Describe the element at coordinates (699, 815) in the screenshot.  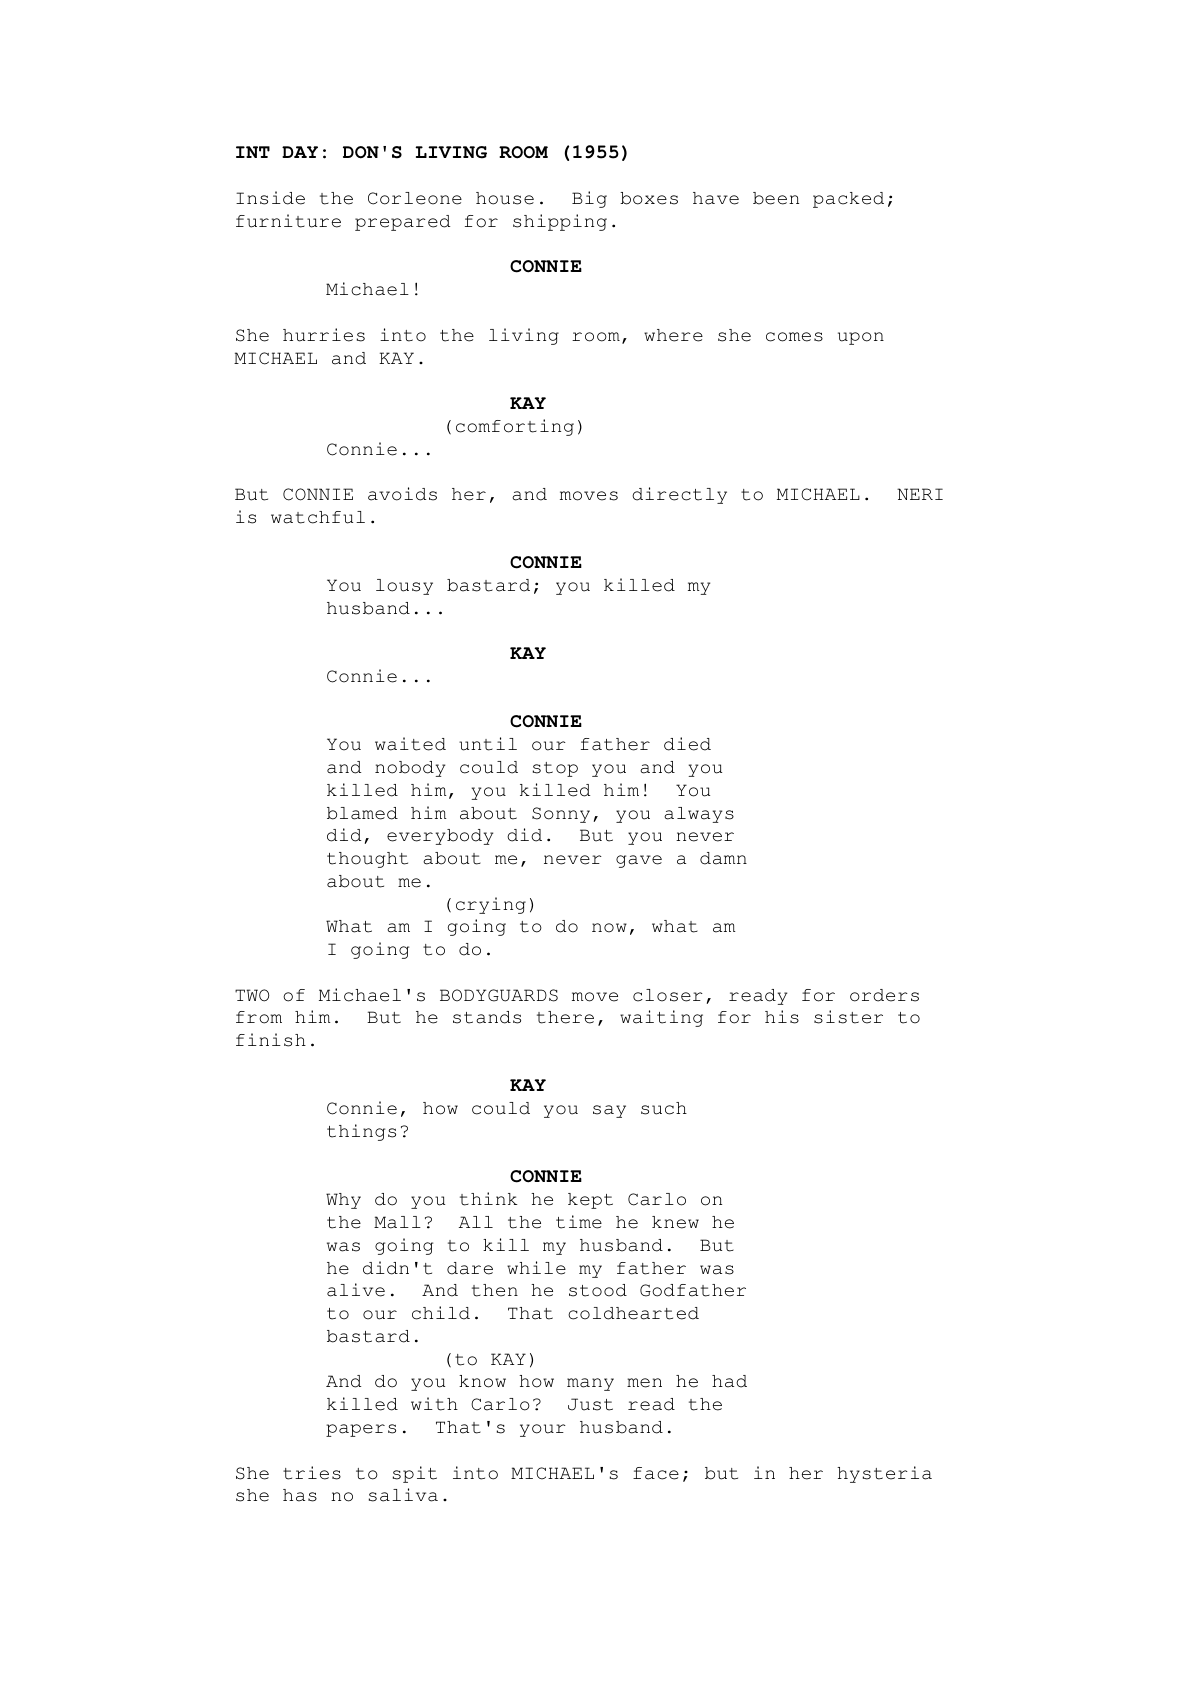
I see `always` at that location.
